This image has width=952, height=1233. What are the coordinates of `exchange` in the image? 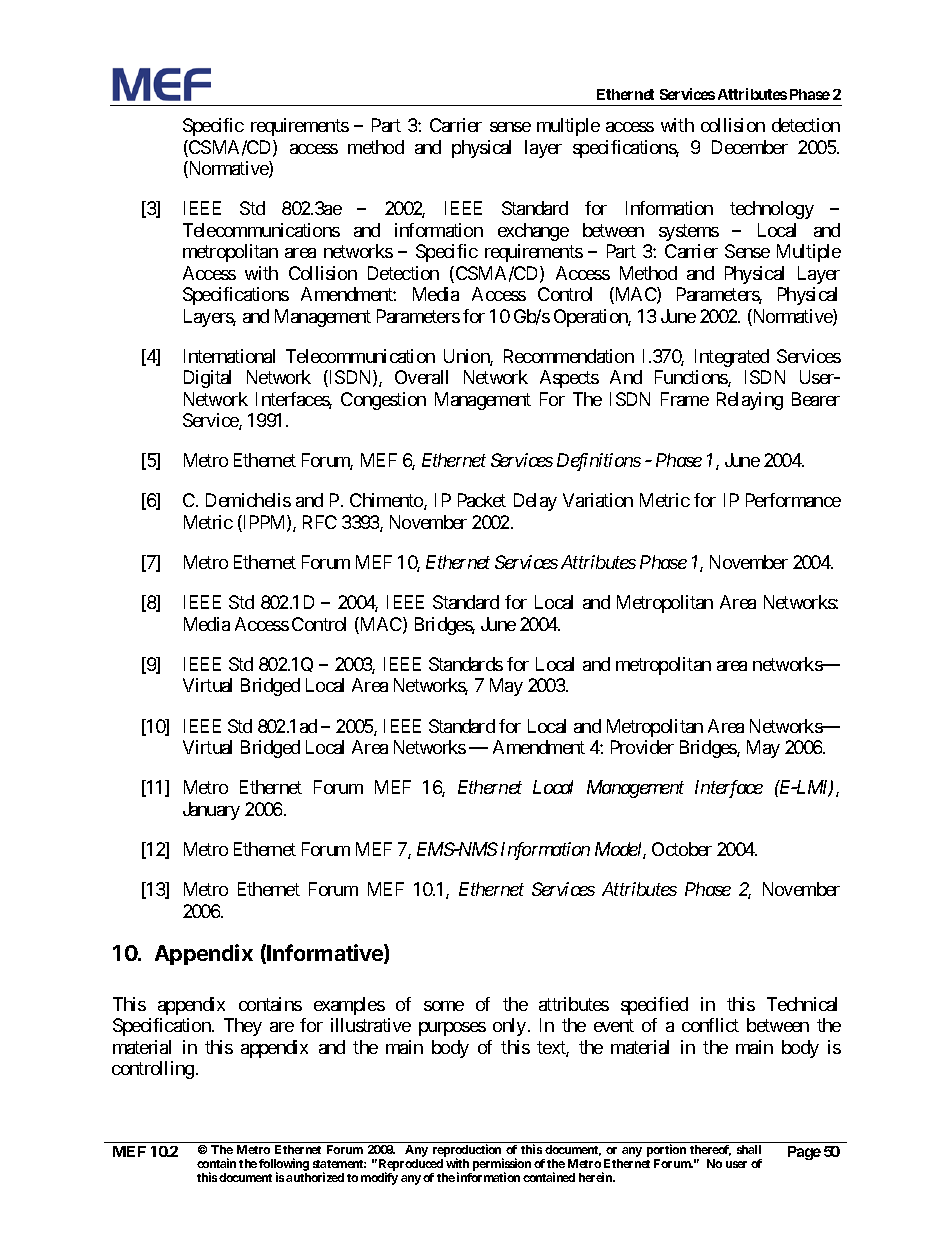 It's located at (533, 232).
